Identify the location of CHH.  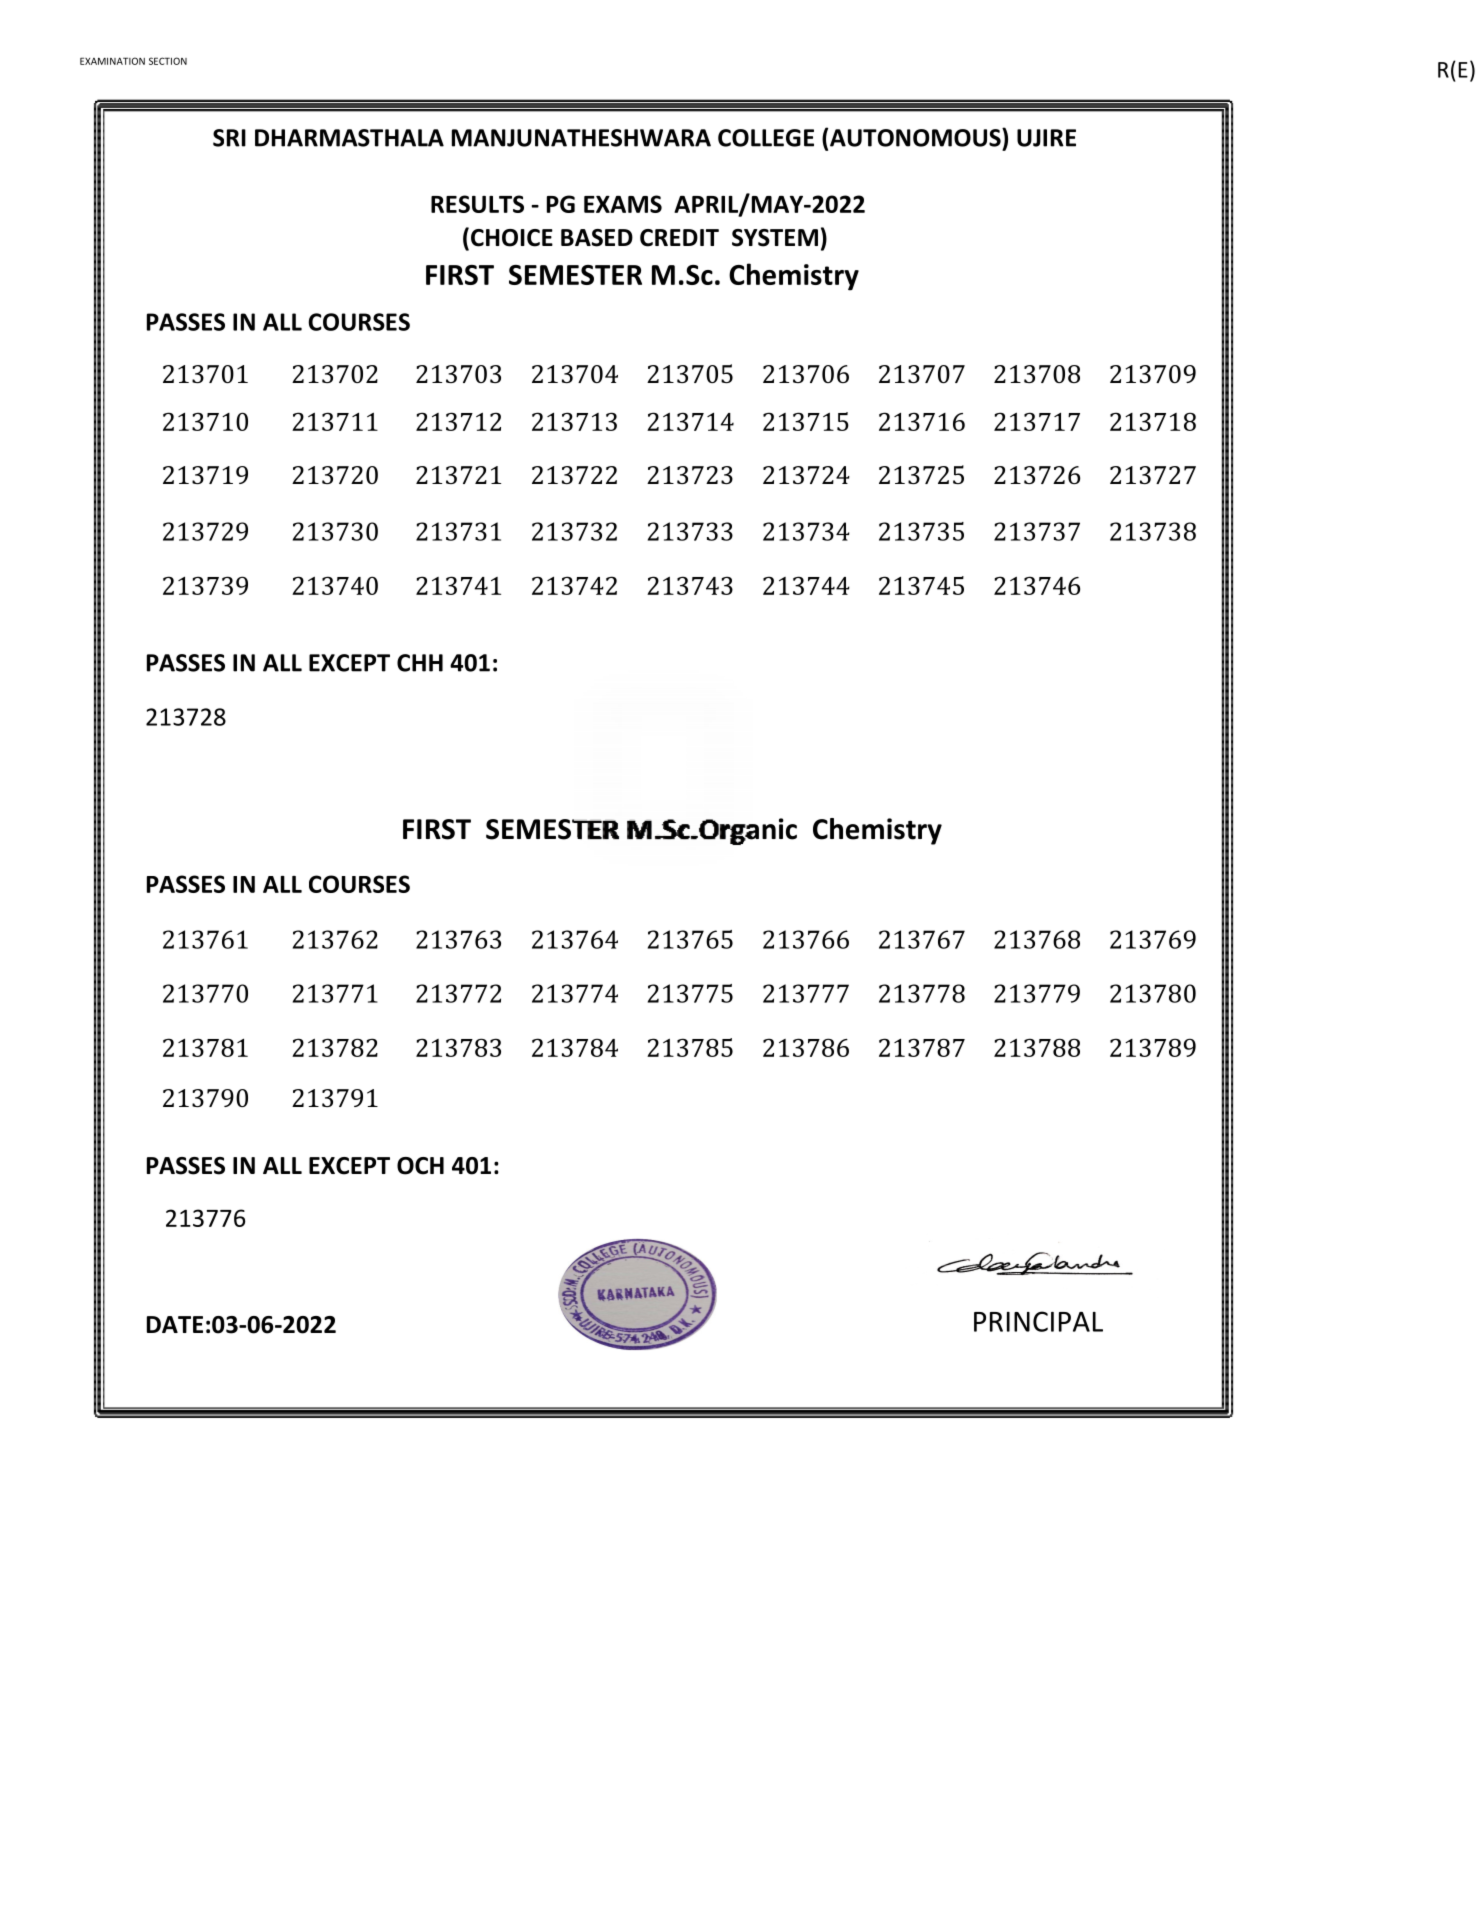
(420, 663).
